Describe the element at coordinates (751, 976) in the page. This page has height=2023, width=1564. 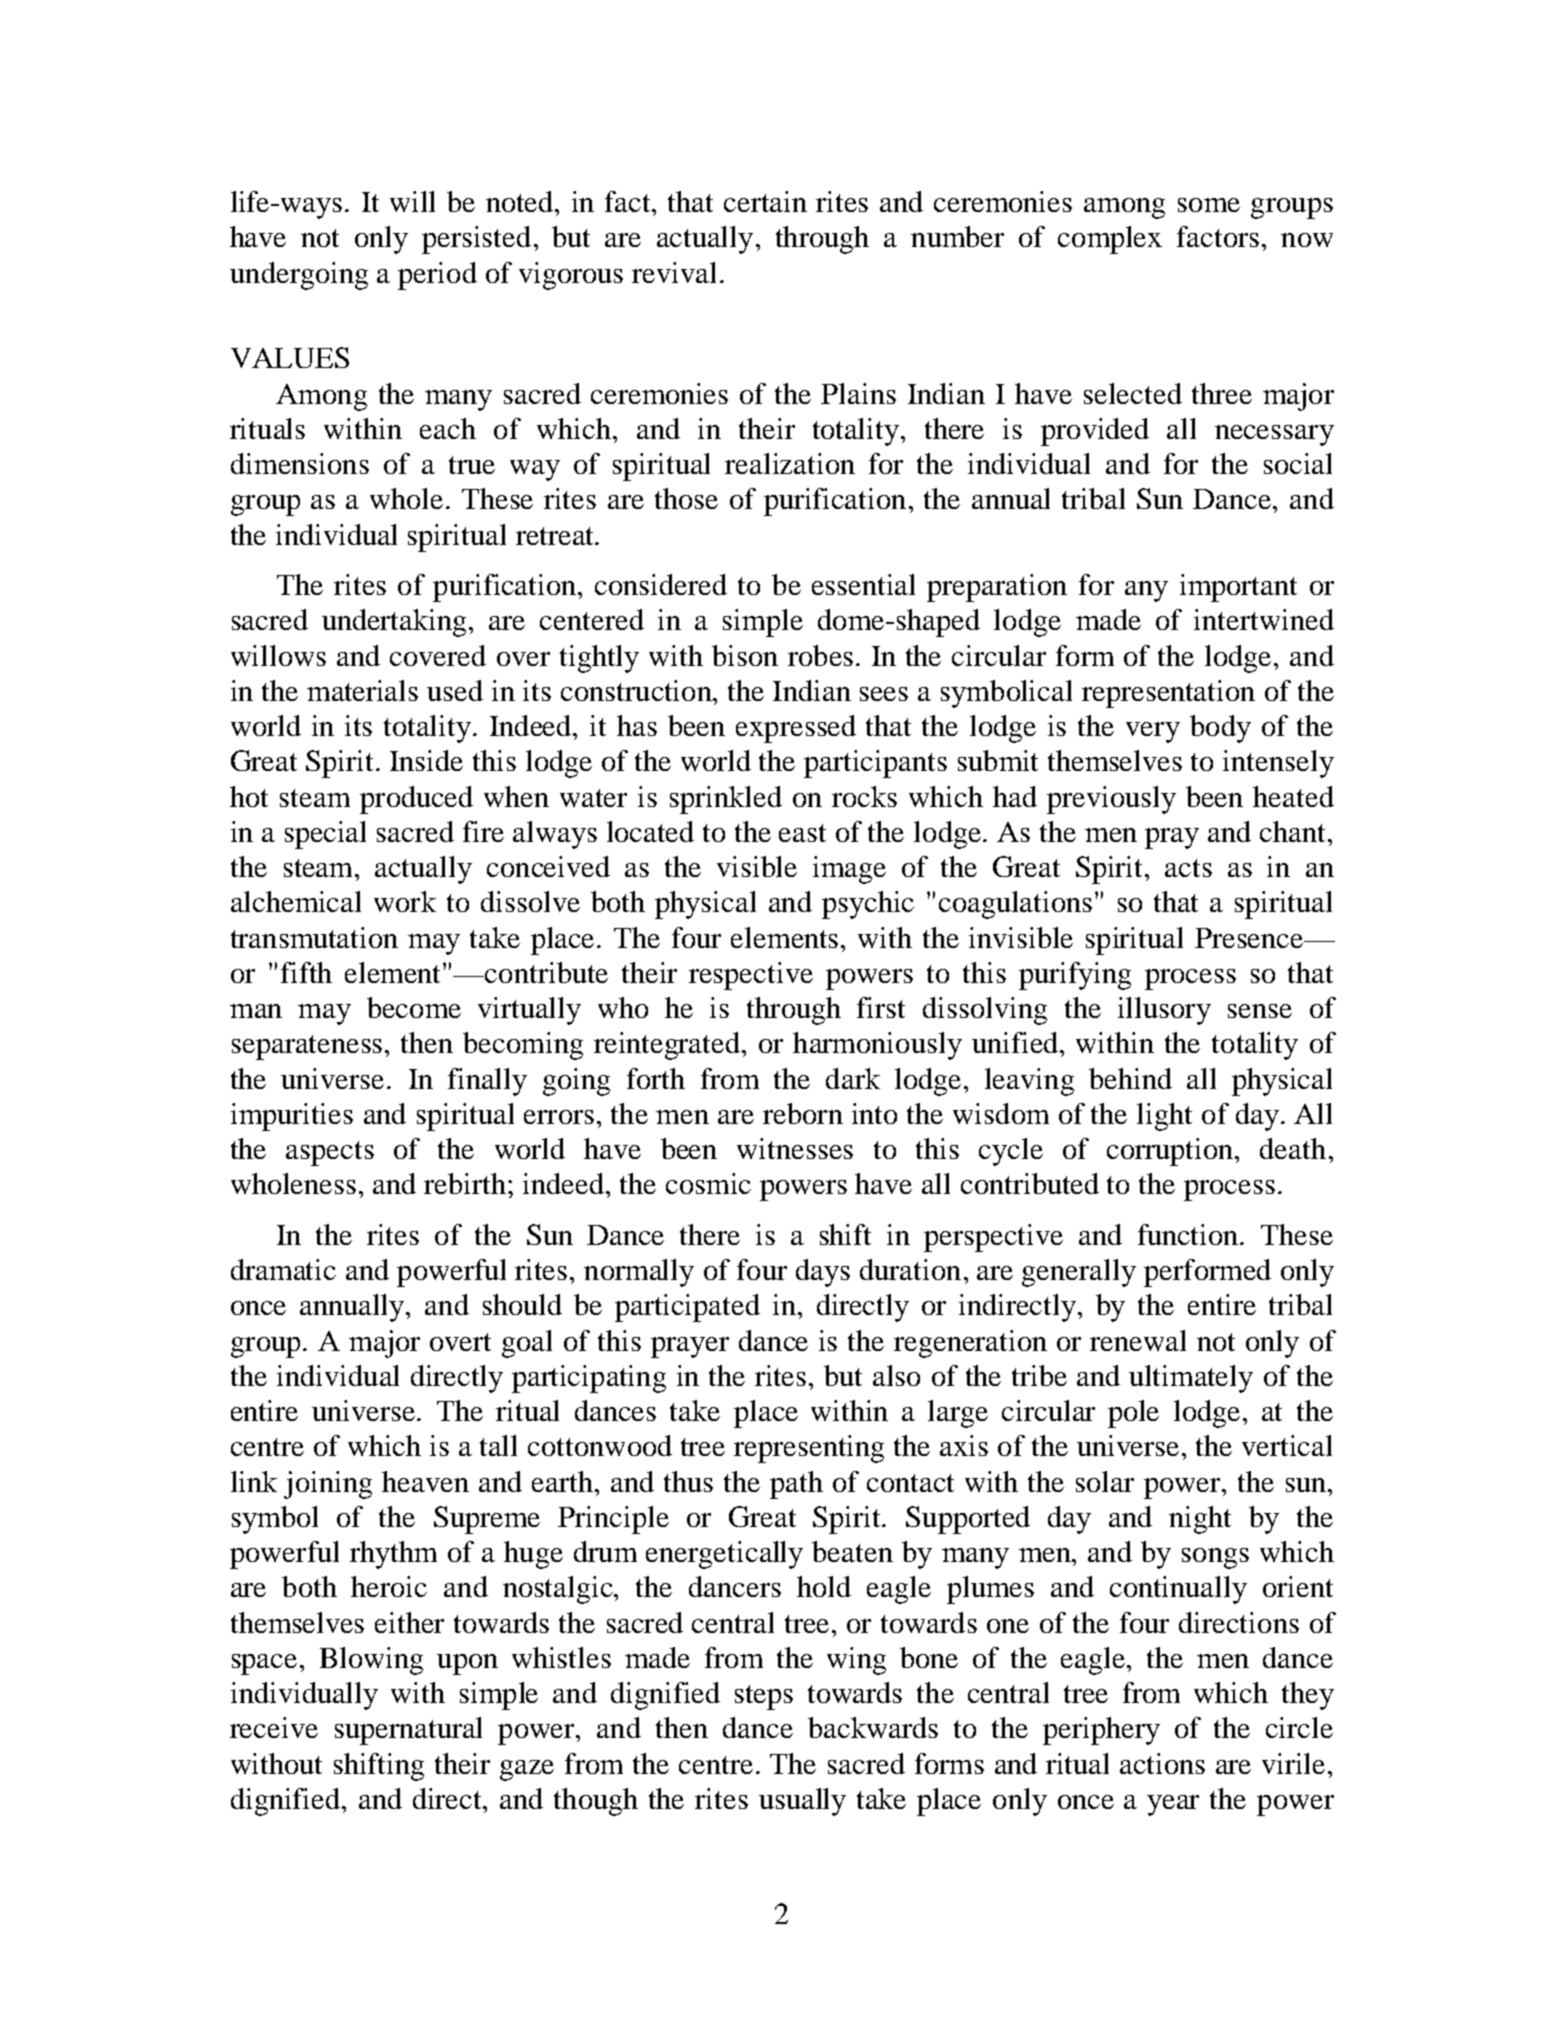
I see `respective` at that location.
